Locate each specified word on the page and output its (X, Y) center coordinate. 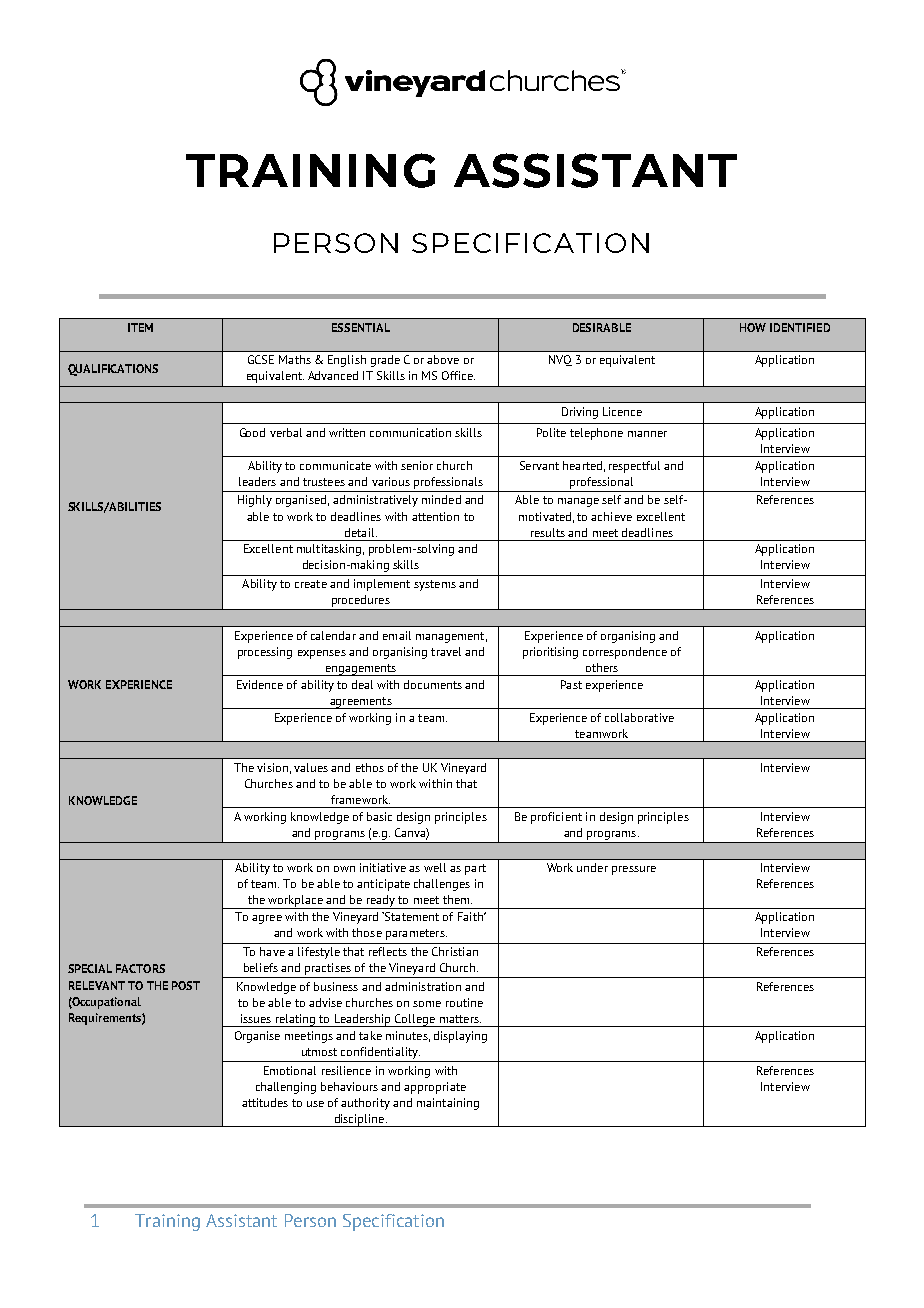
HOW (753, 327)
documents (433, 684)
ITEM (140, 327)
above (443, 359)
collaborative (639, 717)
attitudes (265, 1102)
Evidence (260, 684)
